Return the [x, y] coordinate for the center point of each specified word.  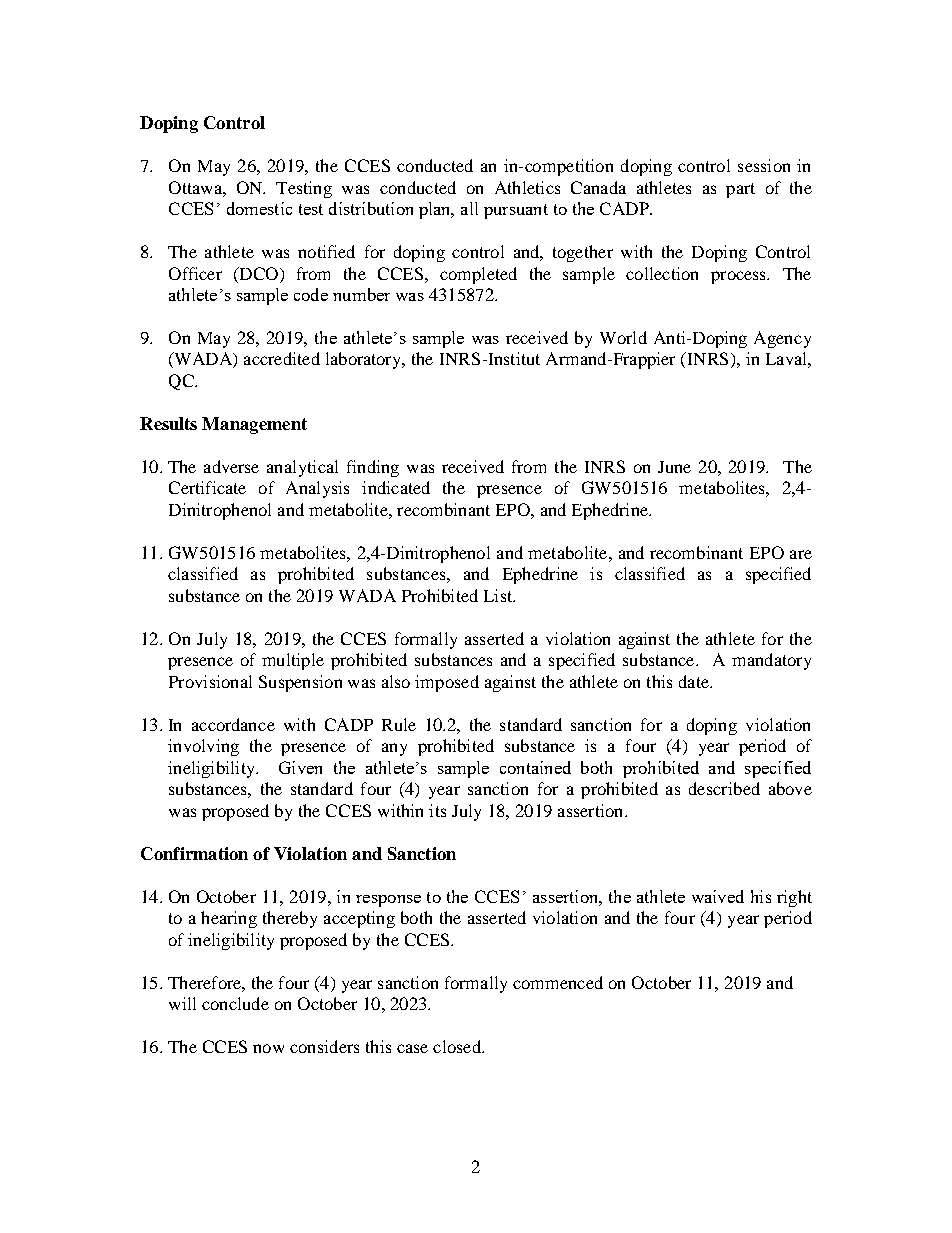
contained [535, 767]
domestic [259, 208]
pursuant [516, 211]
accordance [233, 724]
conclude [235, 1003]
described [724, 788]
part [740, 190]
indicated [396, 487]
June [674, 467]
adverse [231, 466]
